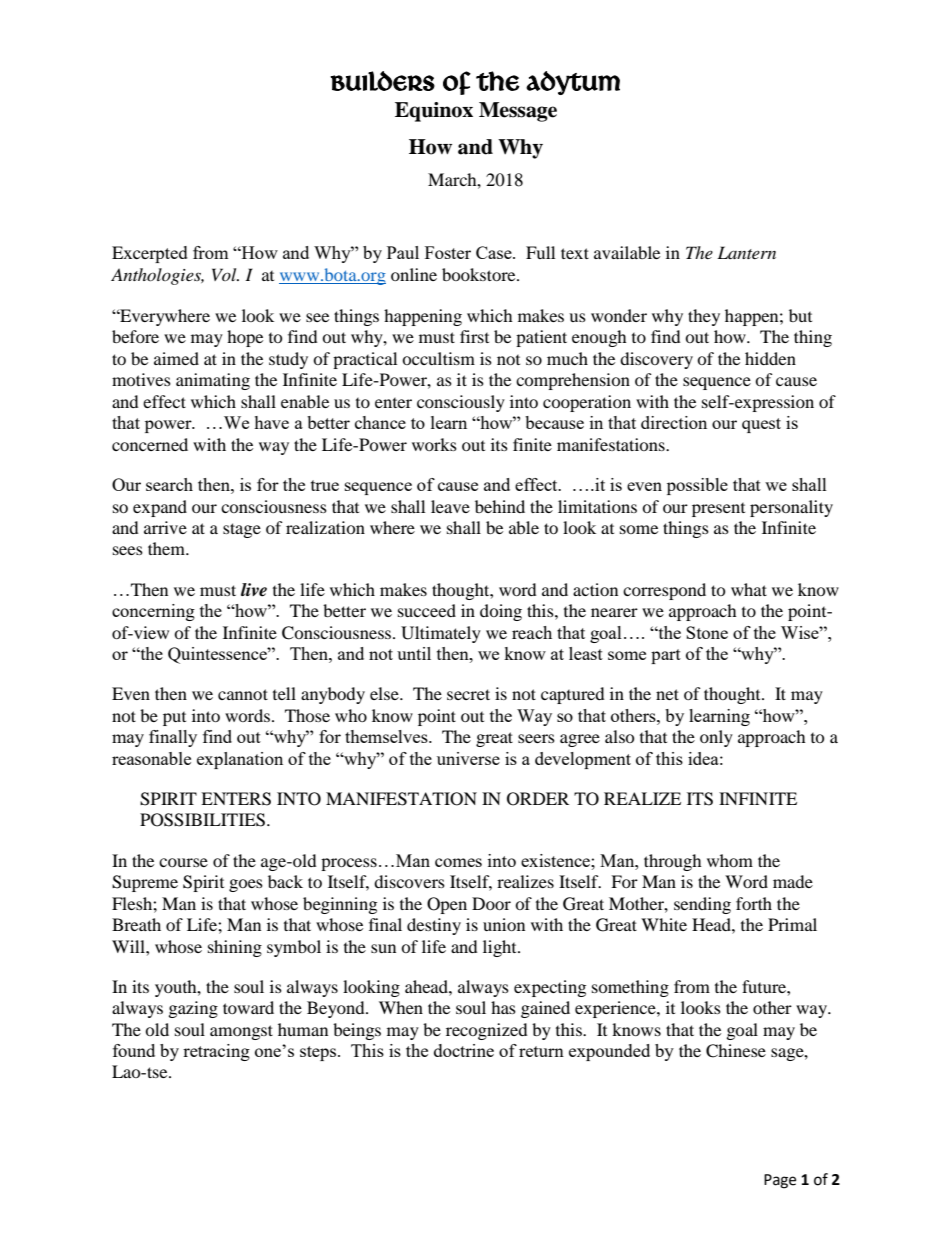  Describe the element at coordinates (447, 905) in the screenshot. I see `Open` at that location.
